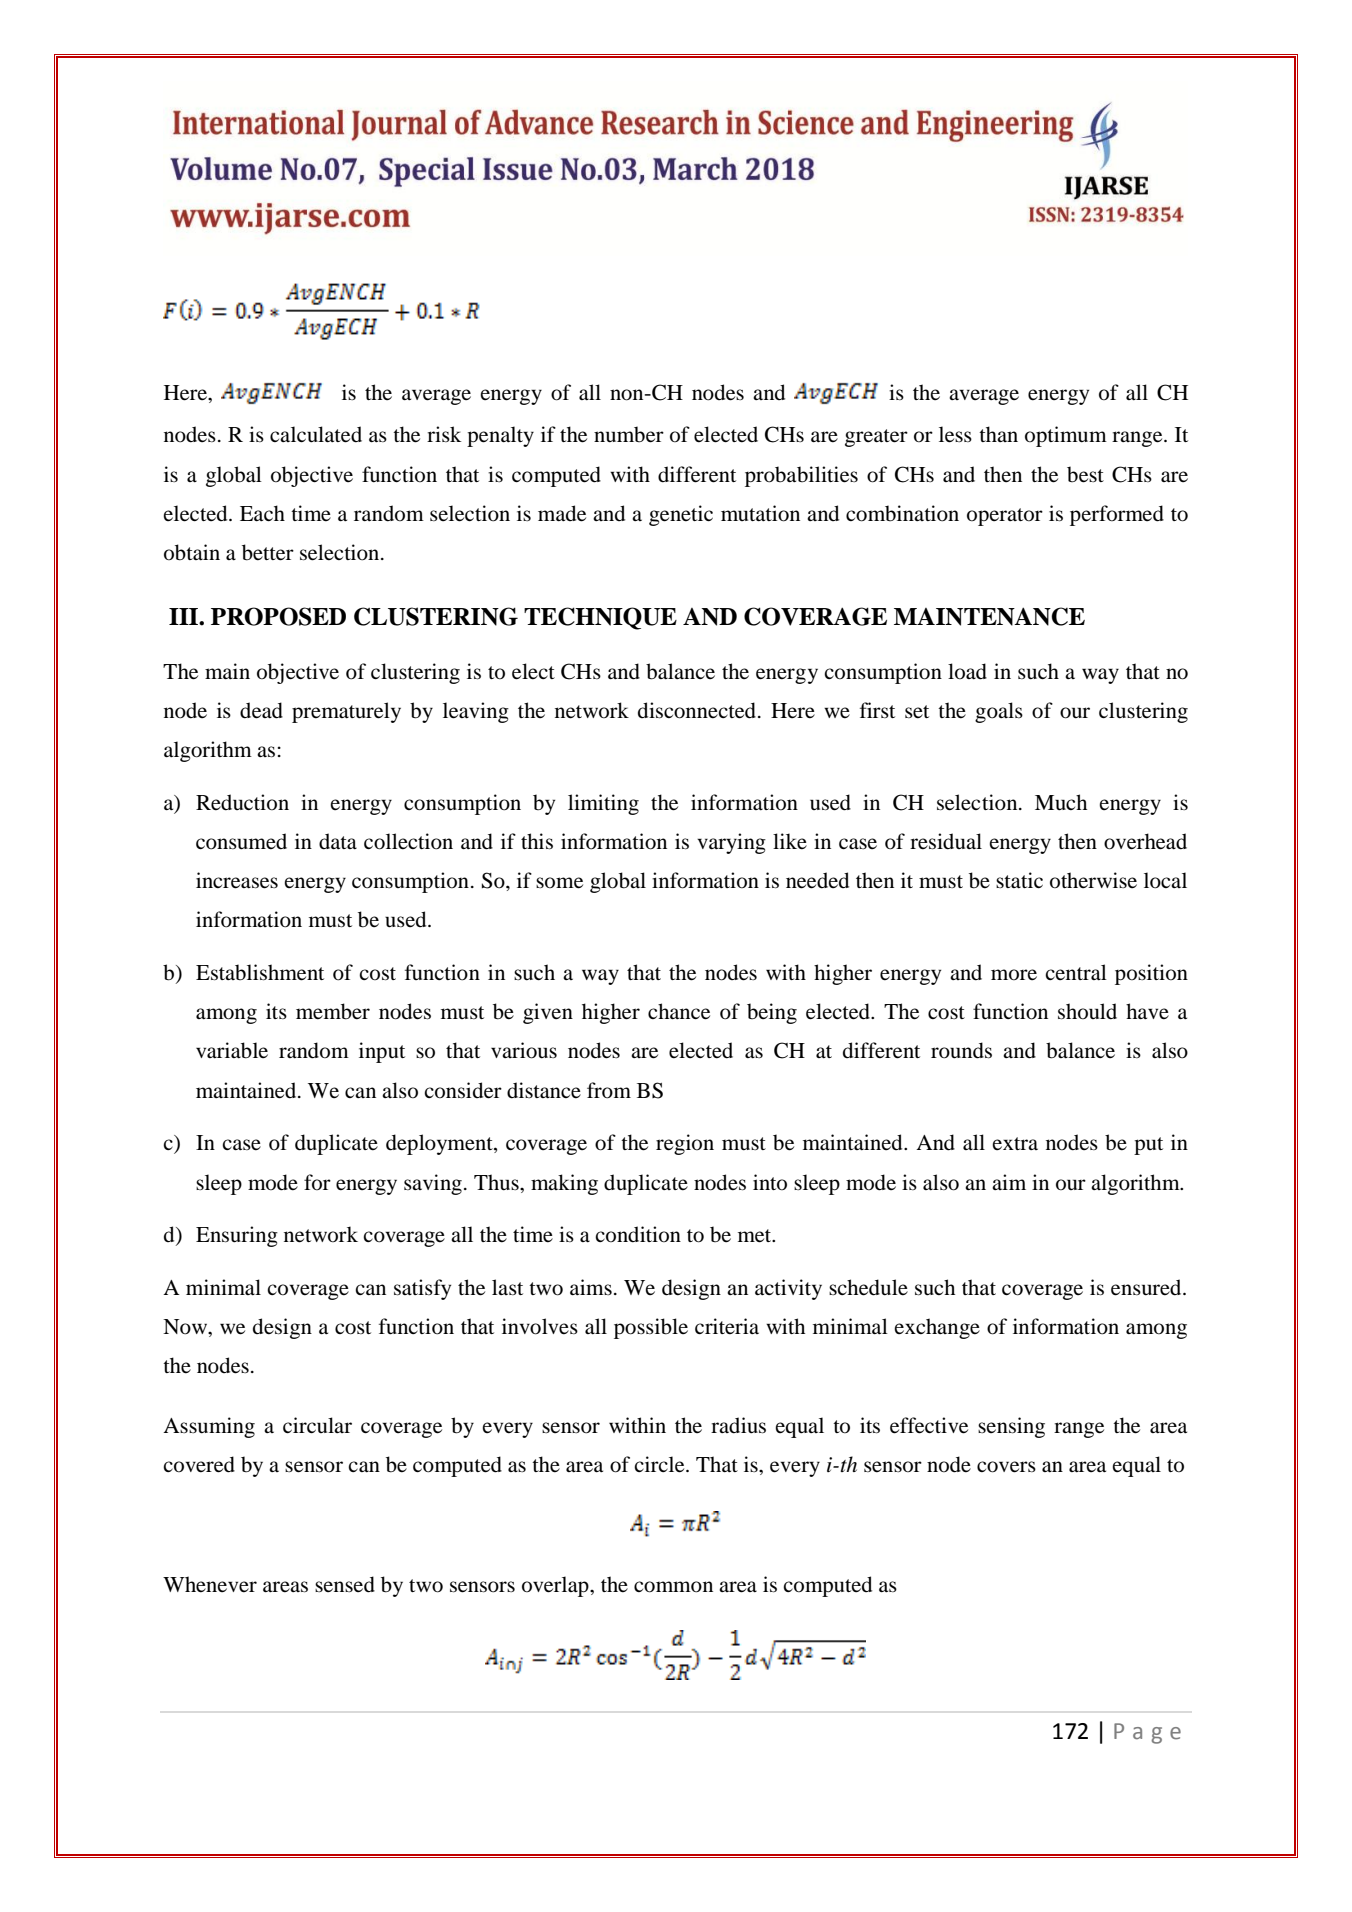 The image size is (1352, 1912). Describe the element at coordinates (333, 1011) in the document. I see `member` at that location.
